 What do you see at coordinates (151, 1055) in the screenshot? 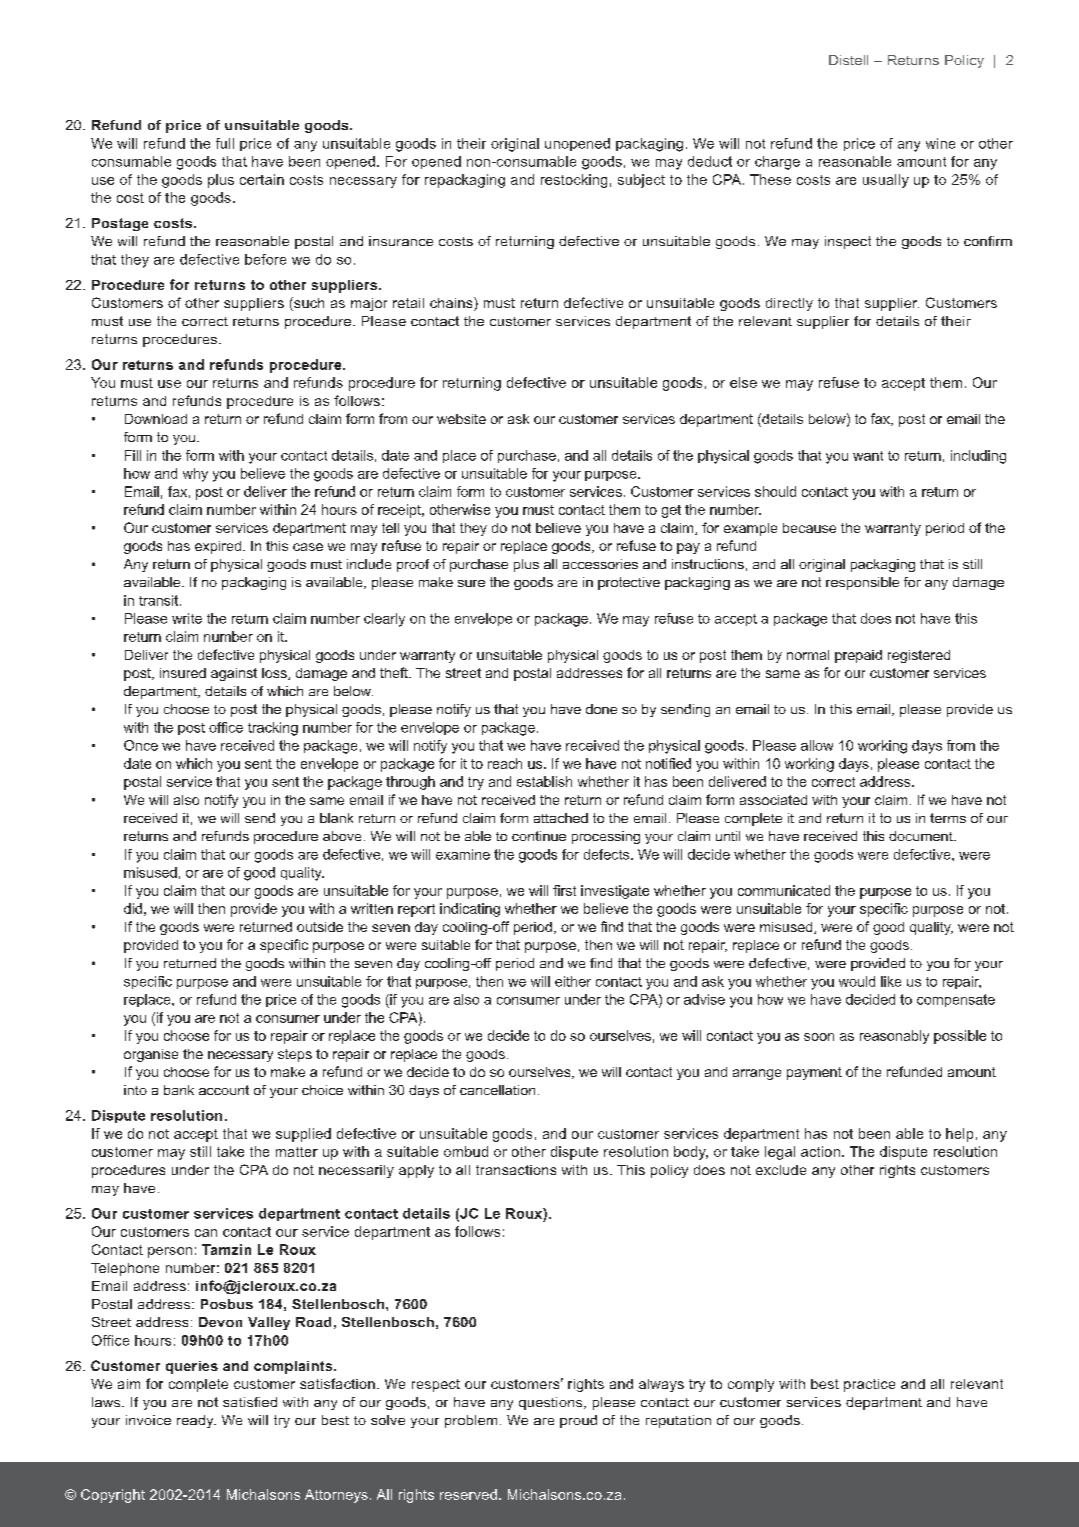
I see `organise` at bounding box center [151, 1055].
